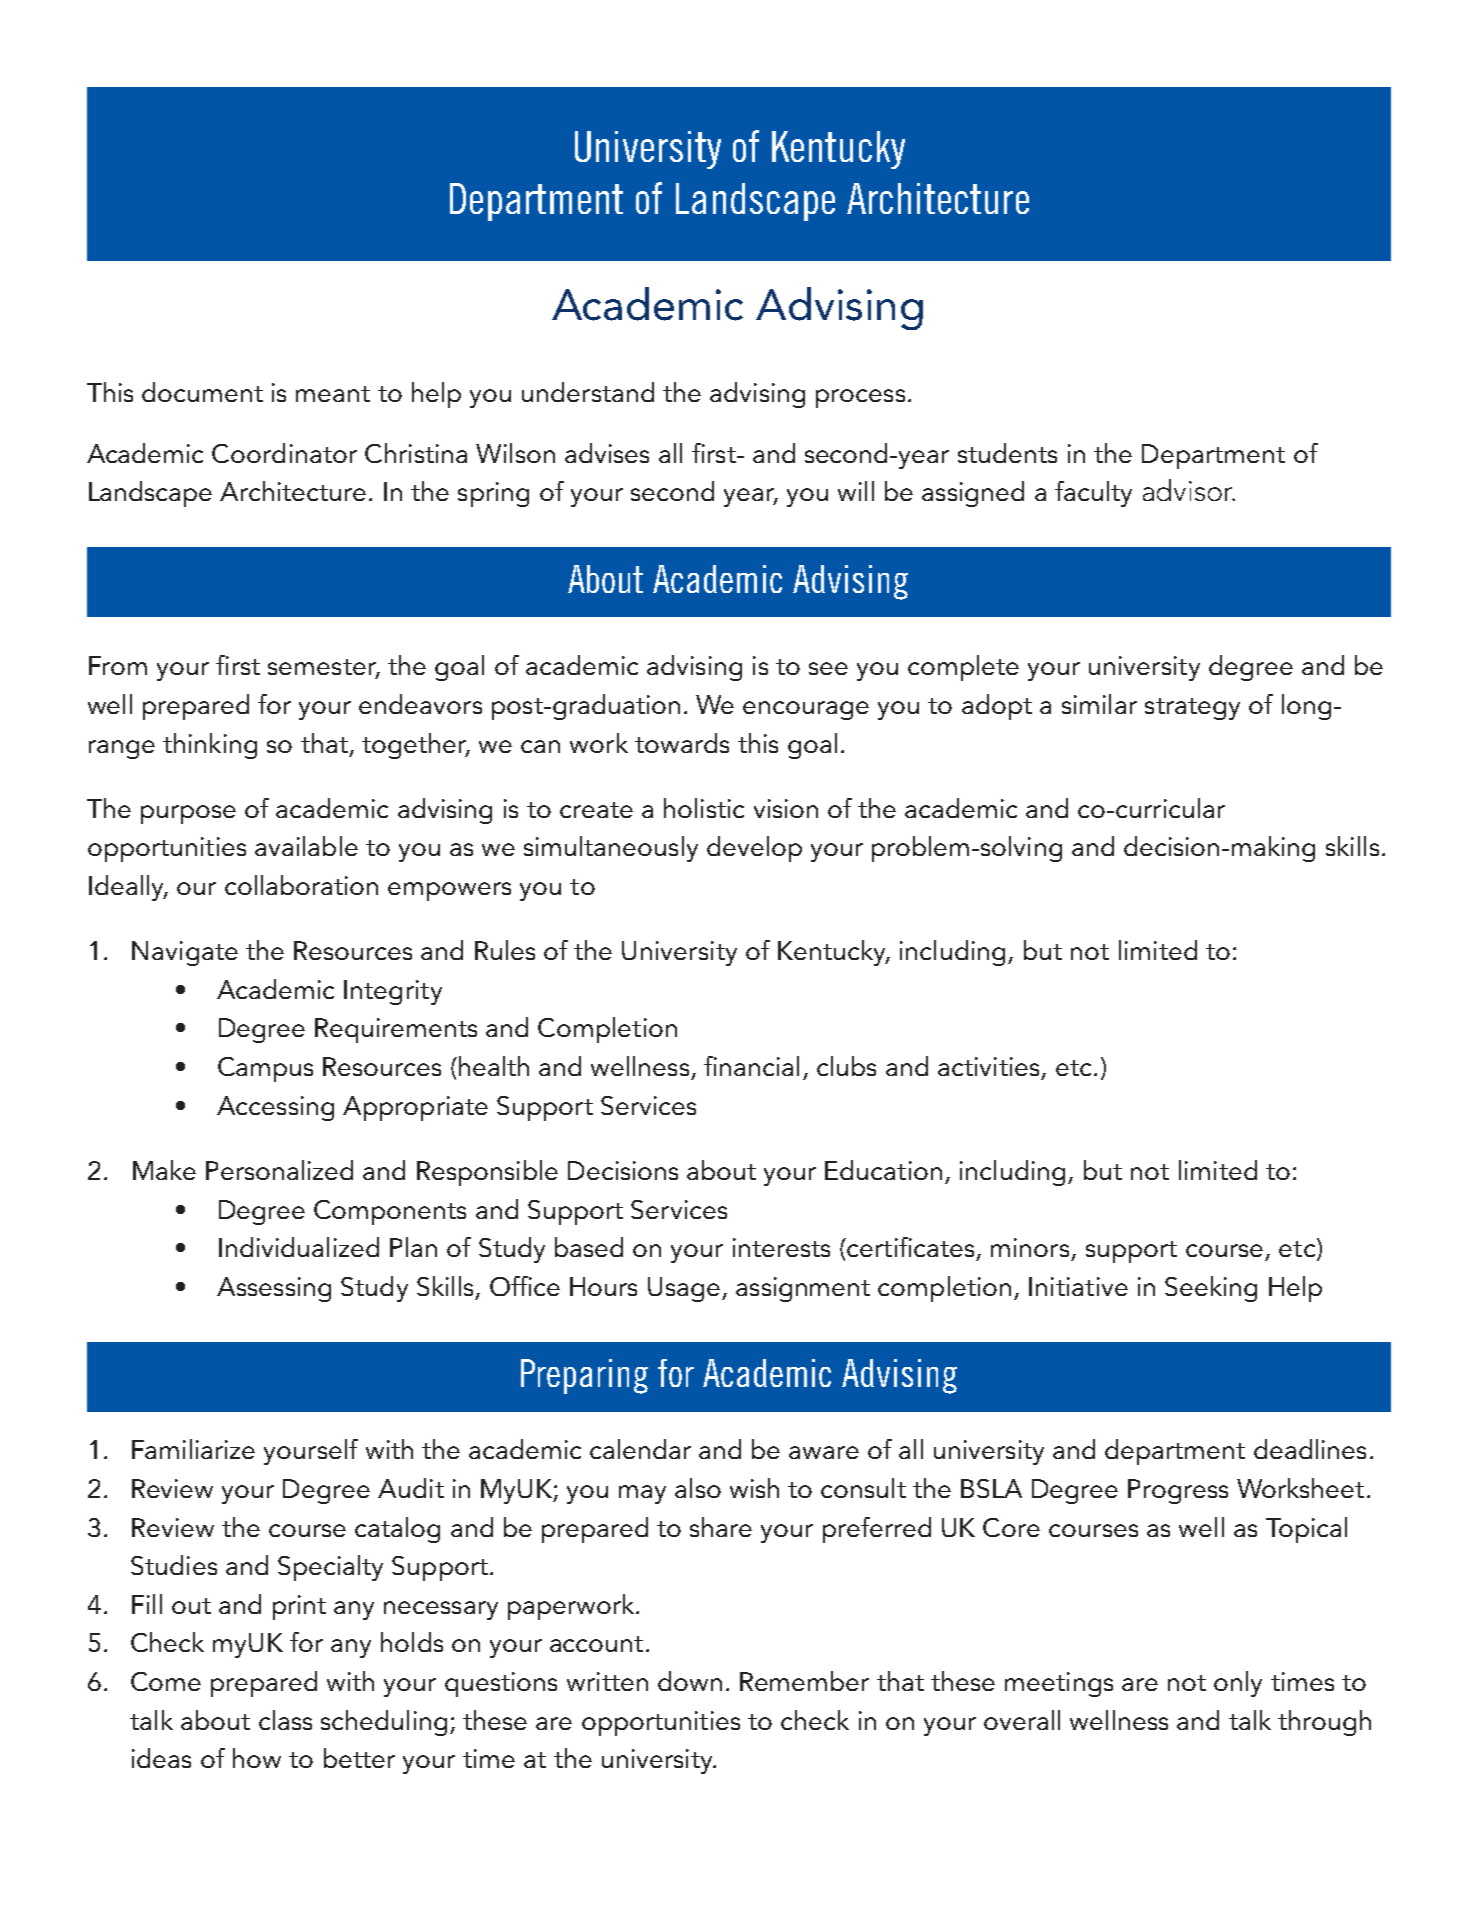 Image resolution: width=1477 pixels, height=1912 pixels. What do you see at coordinates (751, 1066) in the screenshot?
I see `financial` at bounding box center [751, 1066].
